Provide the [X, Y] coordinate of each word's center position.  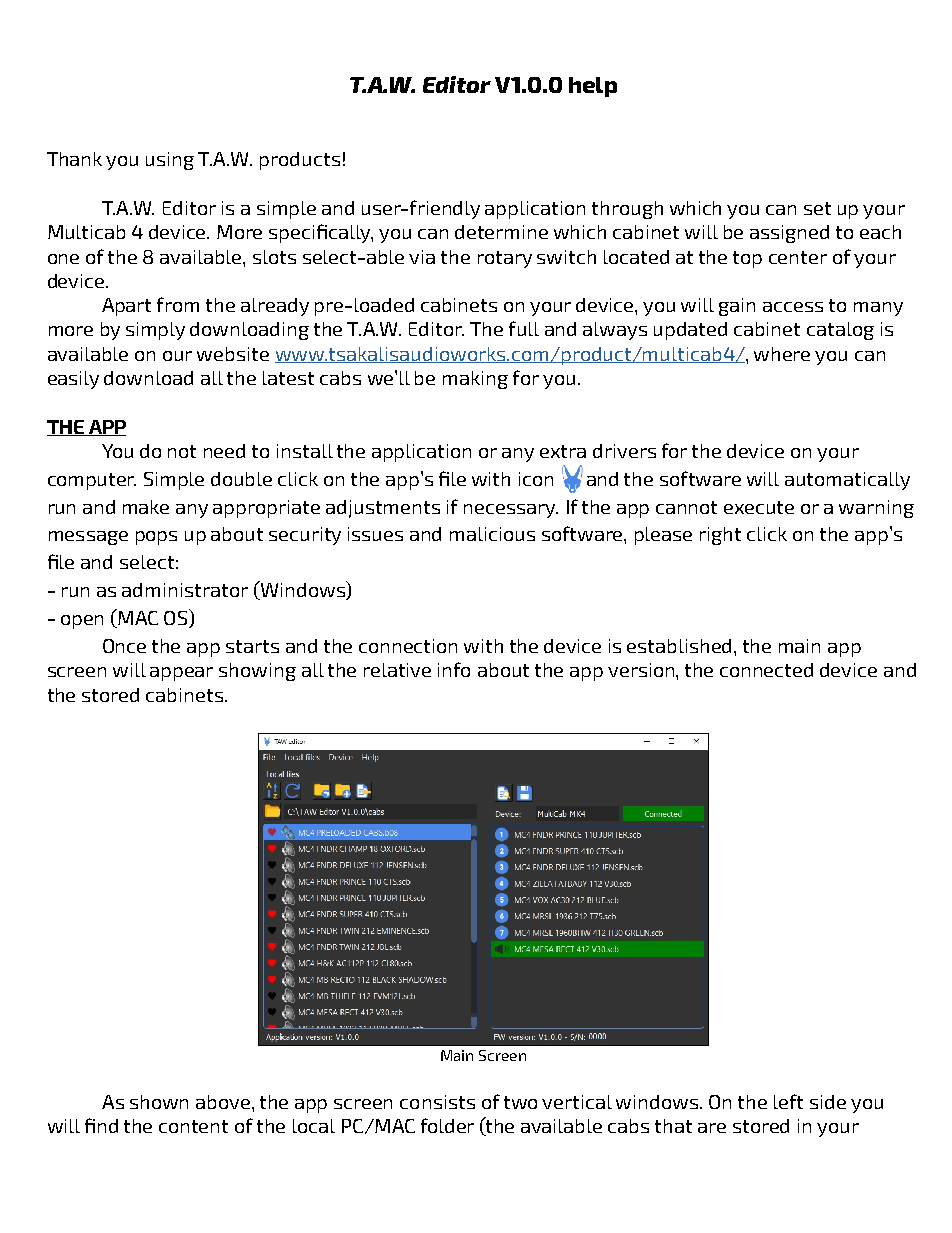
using [170, 161]
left [788, 1101]
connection [408, 646]
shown [159, 1102]
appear [181, 674]
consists [437, 1102]
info [454, 669]
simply [155, 331]
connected [766, 670]
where [782, 354]
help [593, 87]
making [475, 380]
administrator [185, 590]
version [642, 670]
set [817, 208]
